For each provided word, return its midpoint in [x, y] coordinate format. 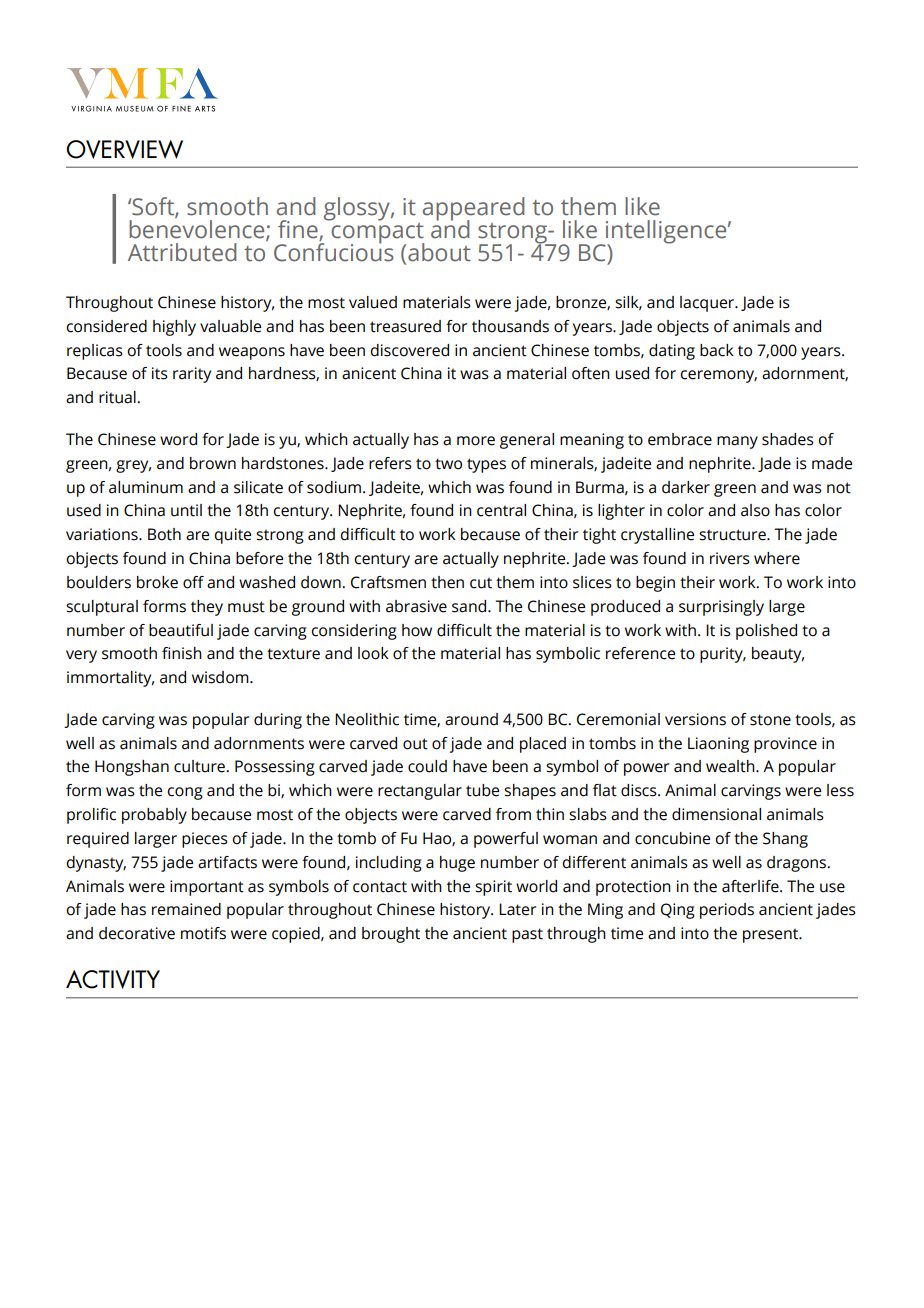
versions [695, 719]
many [737, 442]
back [717, 350]
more [476, 441]
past [527, 935]
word [178, 439]
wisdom [221, 677]
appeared [473, 210]
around [471, 719]
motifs [203, 933]
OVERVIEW [124, 149]
